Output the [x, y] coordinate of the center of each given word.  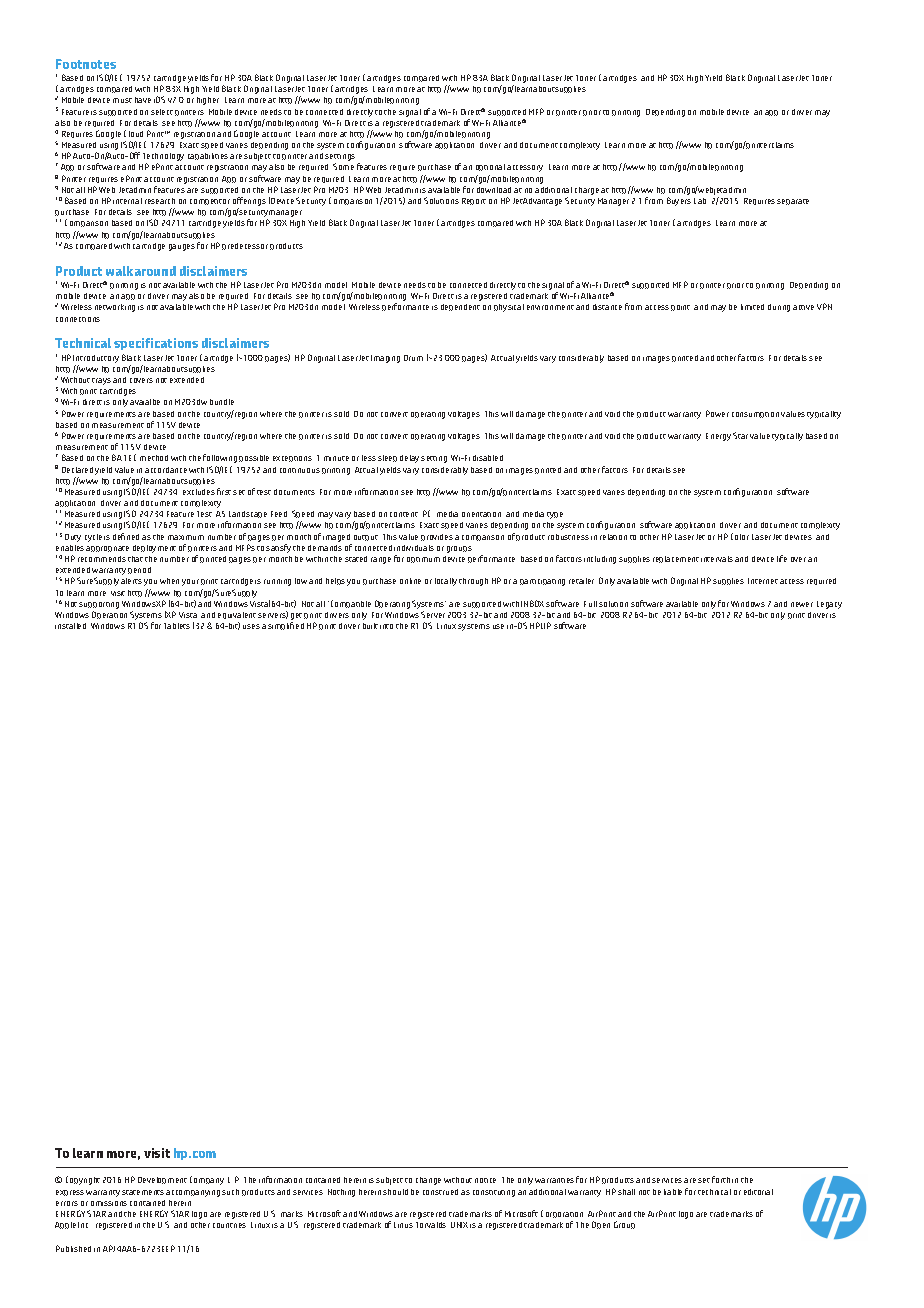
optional [490, 167]
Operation [109, 615]
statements [143, 1192]
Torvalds [431, 1225]
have [143, 100]
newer [802, 604]
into [386, 626]
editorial [758, 1192]
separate [793, 202]
